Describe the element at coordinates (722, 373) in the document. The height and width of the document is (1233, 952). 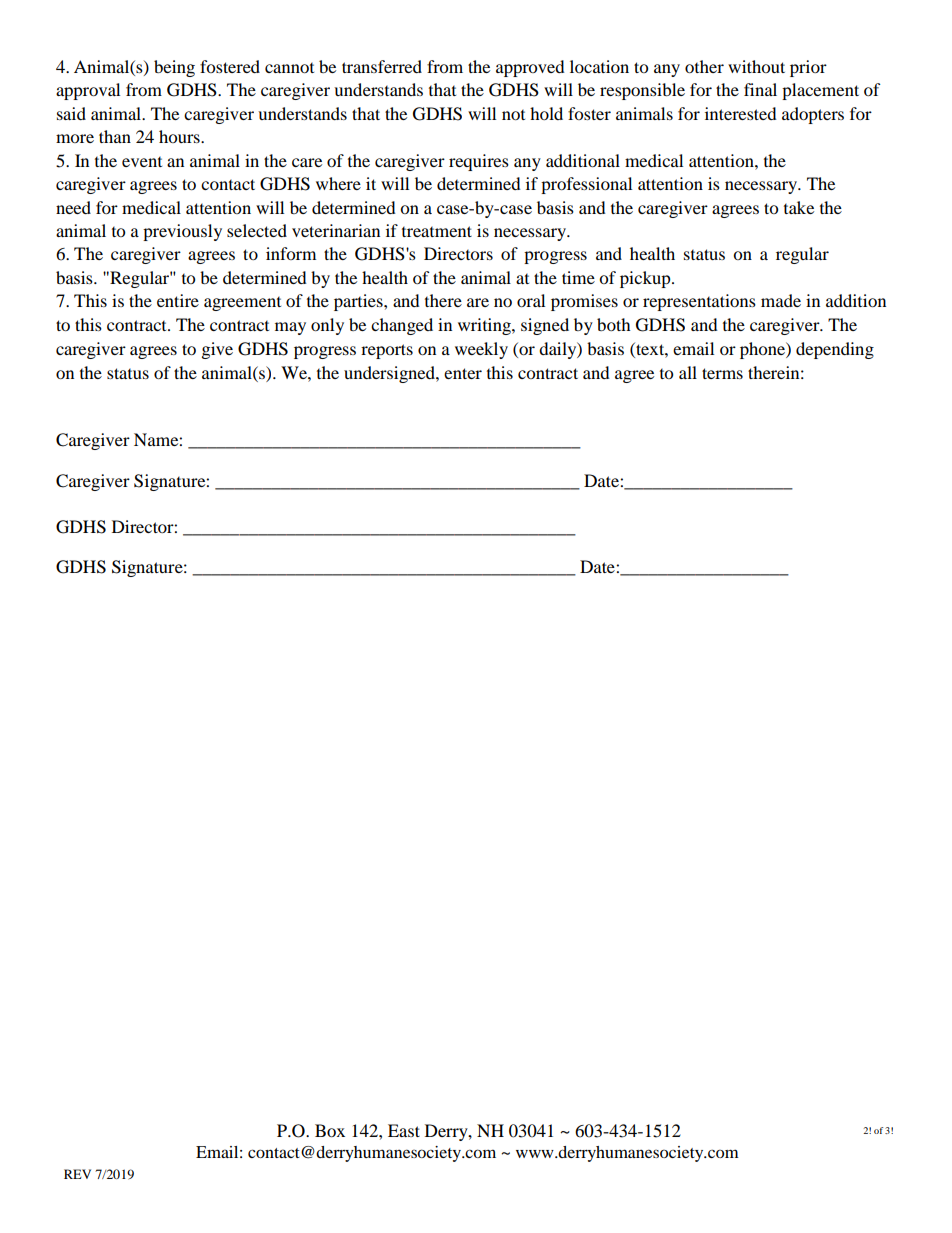
I see `terms` at that location.
